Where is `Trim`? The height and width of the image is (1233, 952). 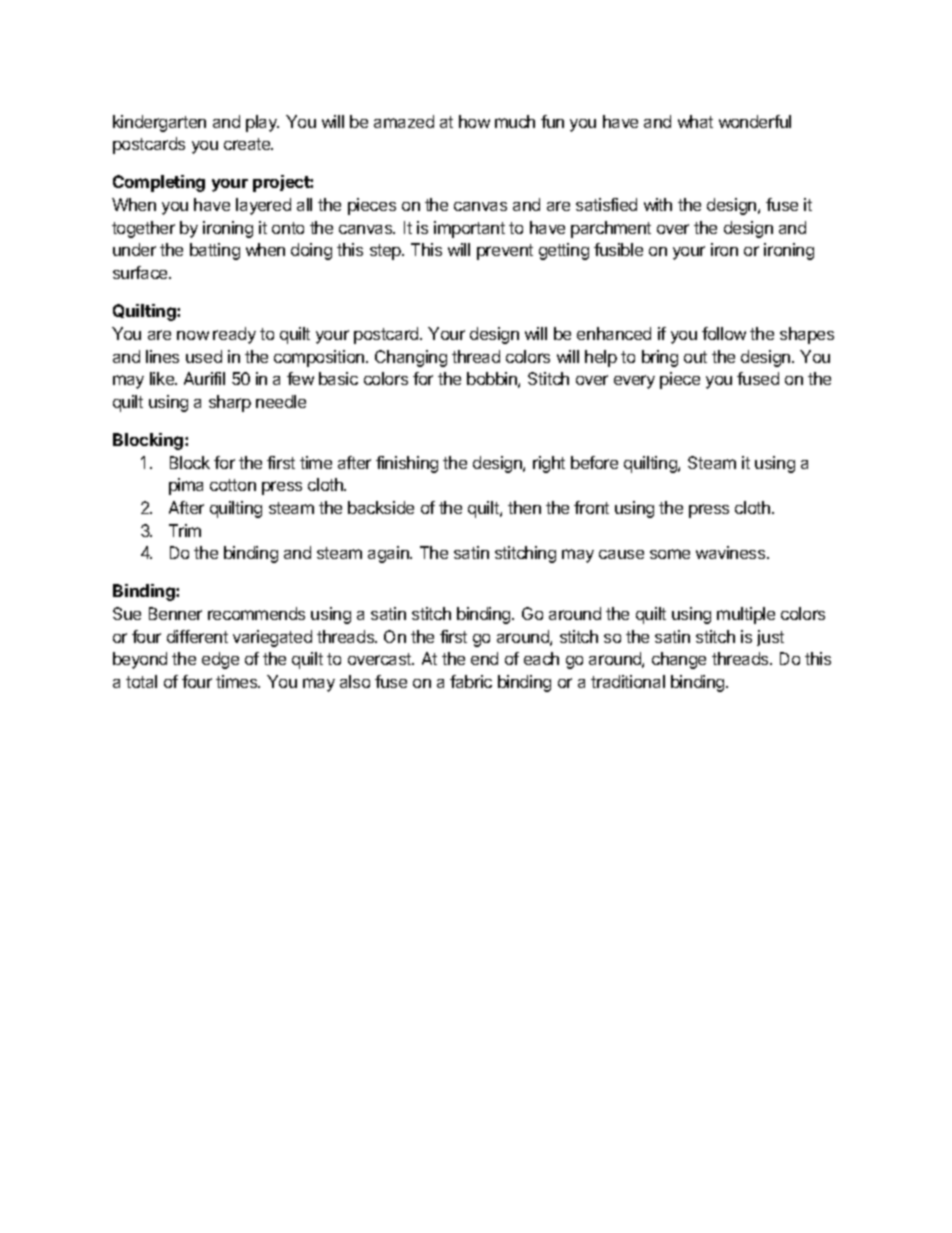 Trim is located at coordinates (185, 530).
